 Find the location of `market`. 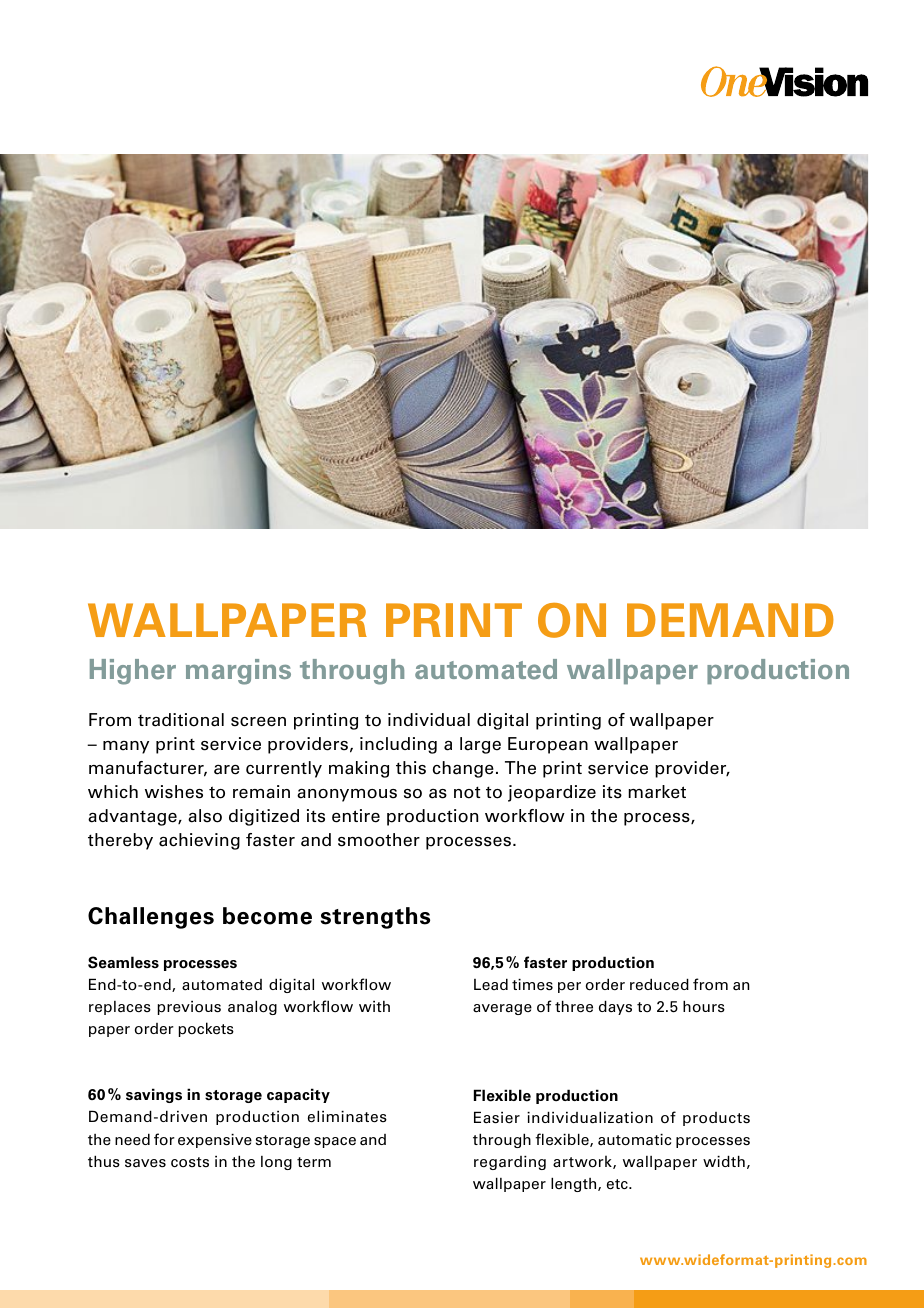

market is located at coordinates (657, 792).
